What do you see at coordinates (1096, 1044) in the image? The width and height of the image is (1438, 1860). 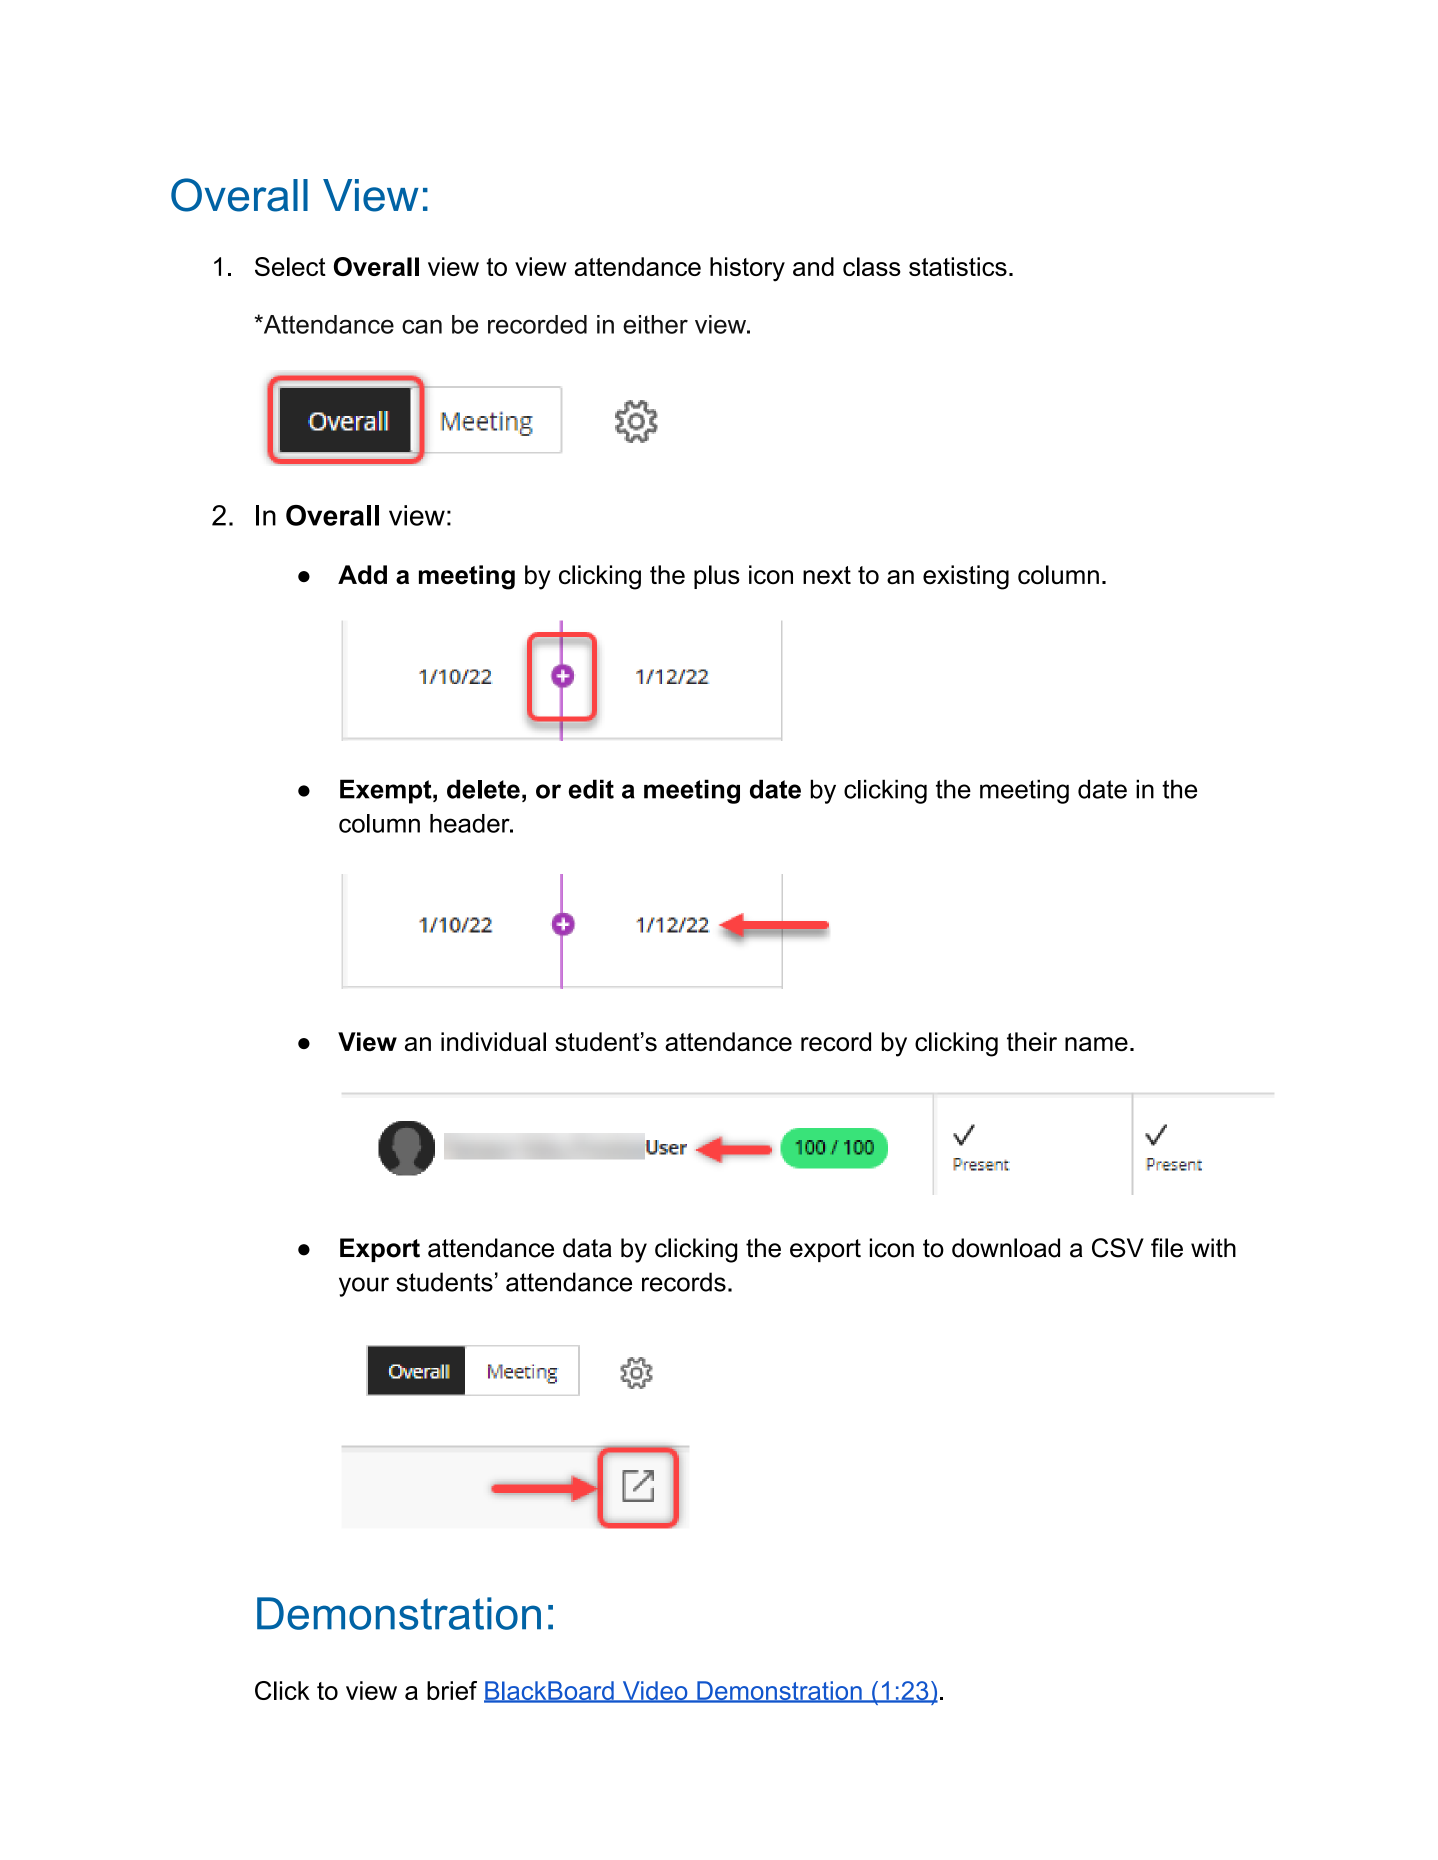 I see `name` at bounding box center [1096, 1044].
